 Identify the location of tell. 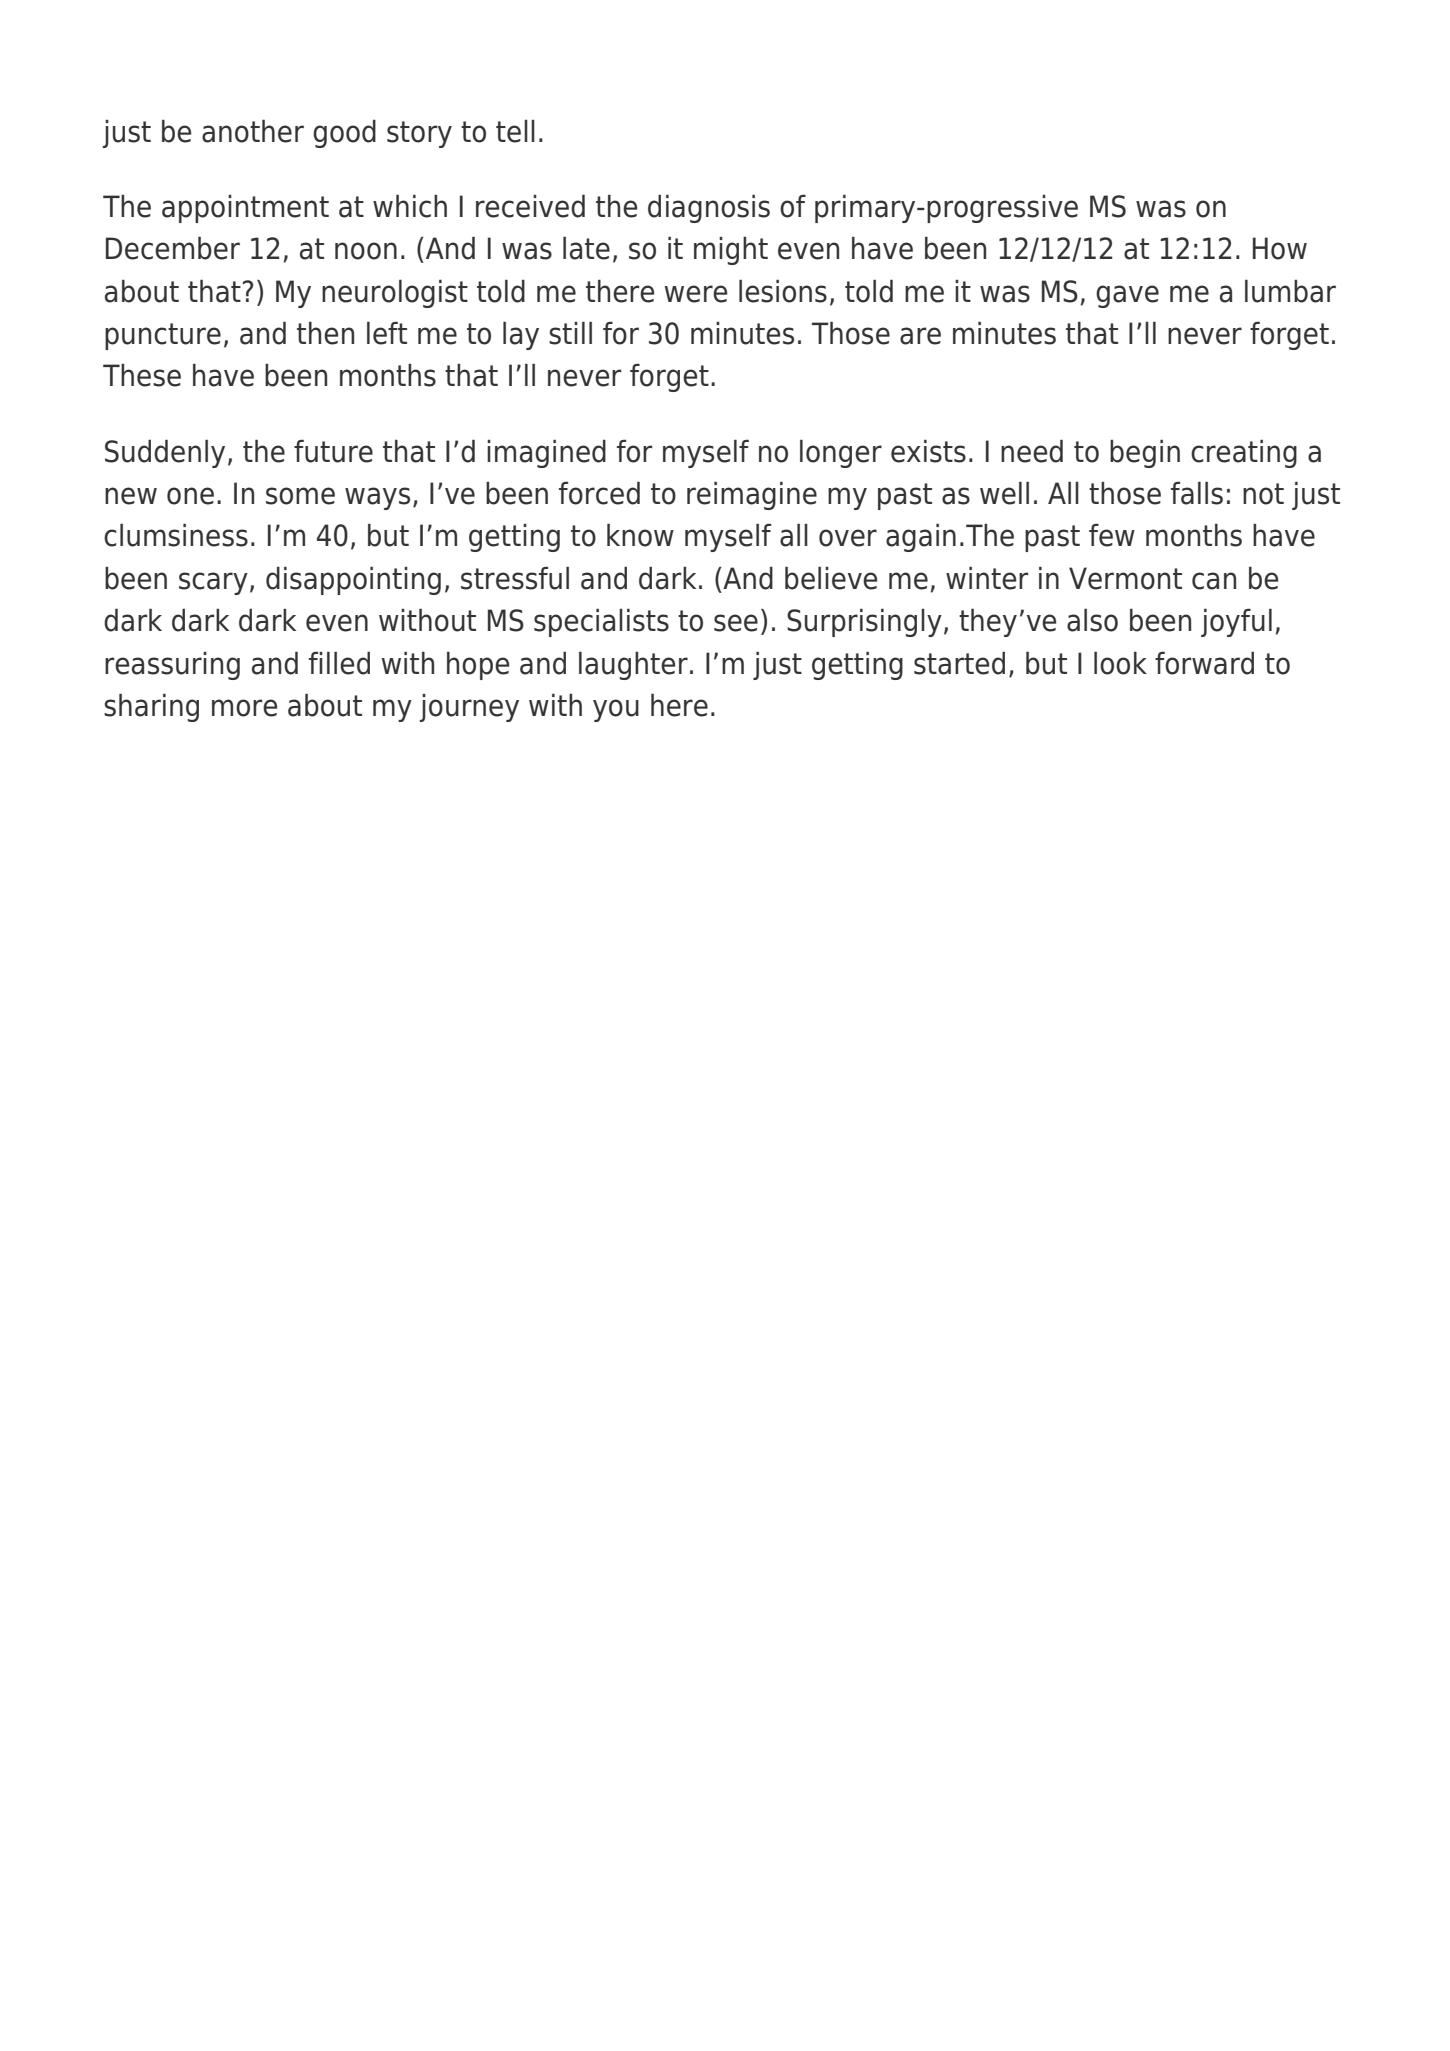
(515, 131).
